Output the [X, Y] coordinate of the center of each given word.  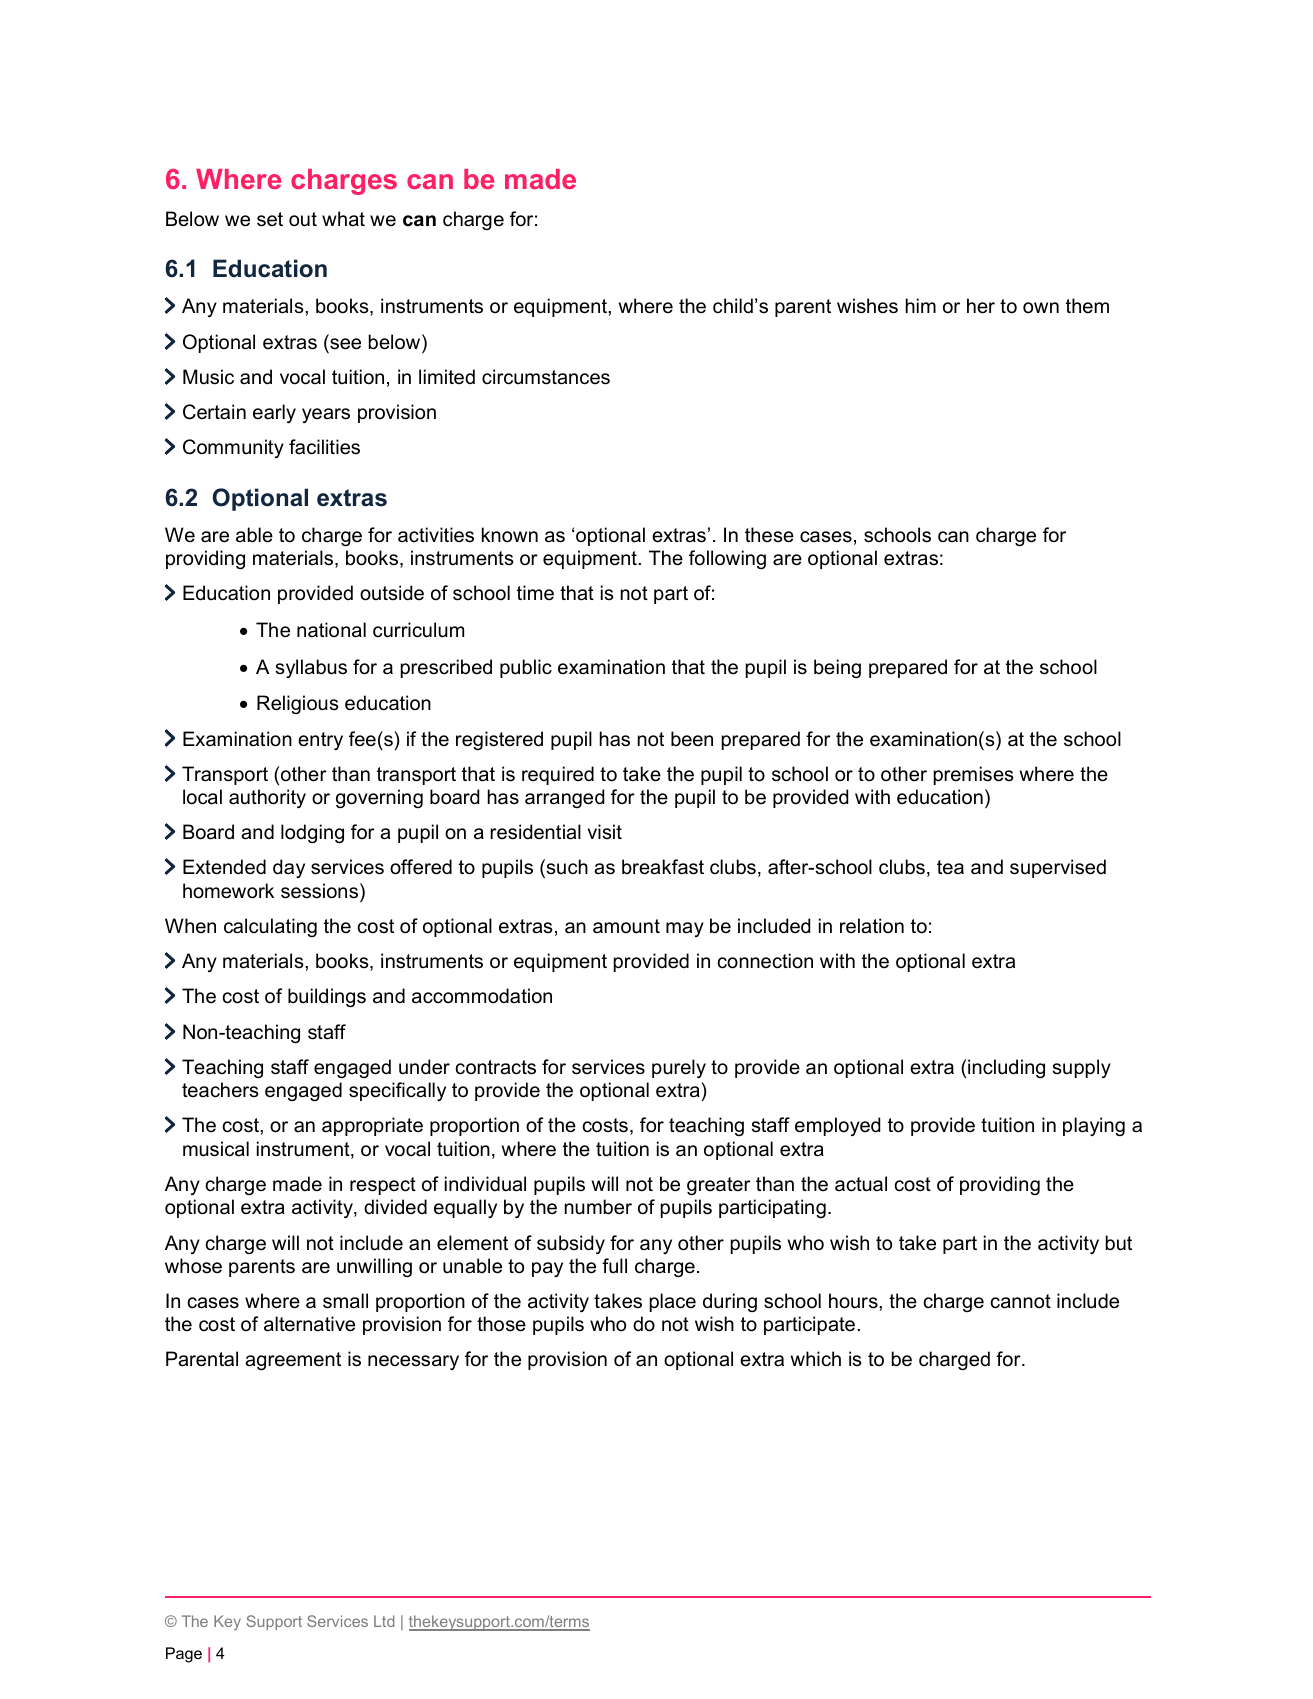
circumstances [546, 377]
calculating [270, 927]
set [270, 219]
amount [626, 926]
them [1087, 306]
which [816, 1359]
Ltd [384, 1621]
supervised [1058, 868]
